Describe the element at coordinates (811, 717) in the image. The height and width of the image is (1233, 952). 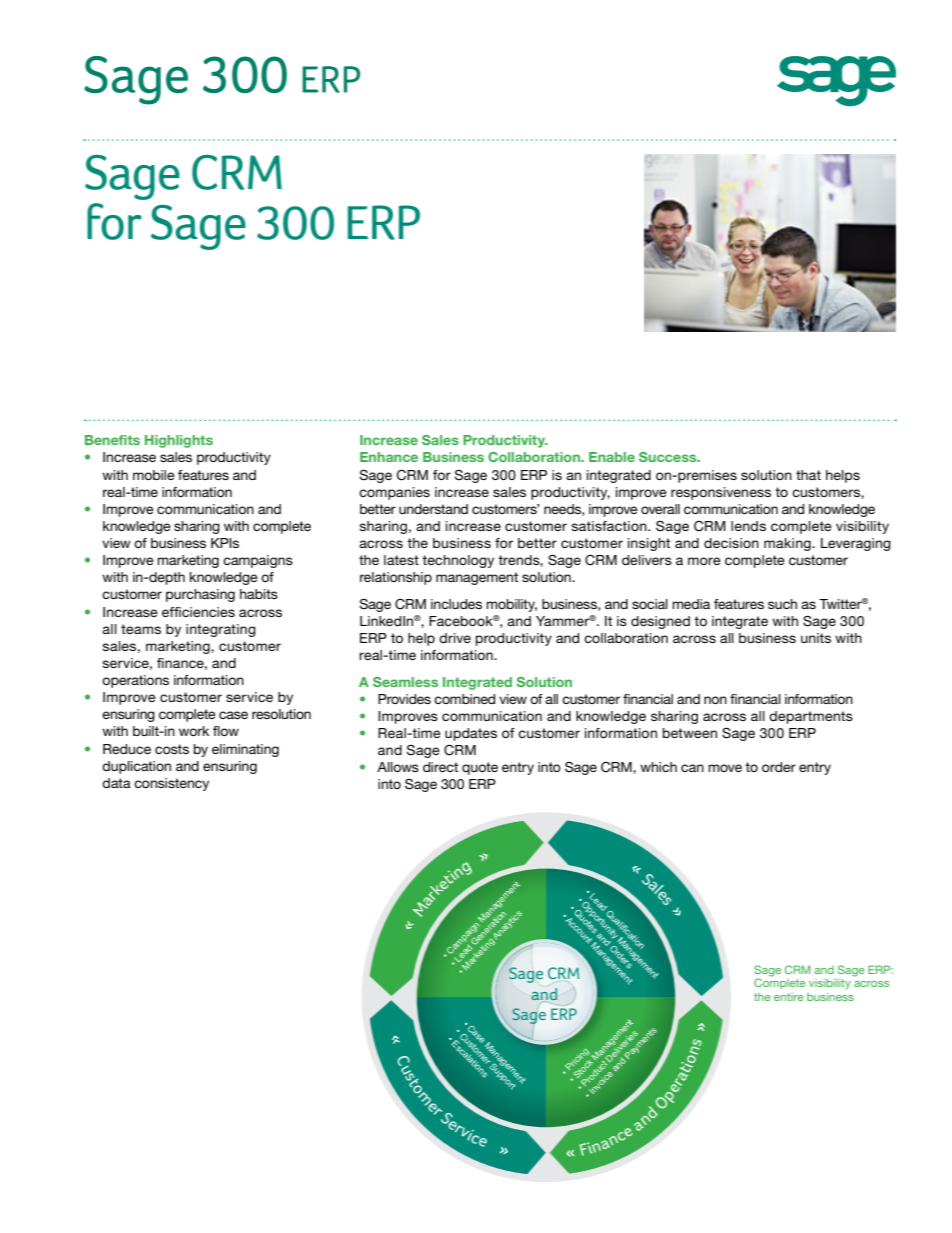
I see `departments` at that location.
